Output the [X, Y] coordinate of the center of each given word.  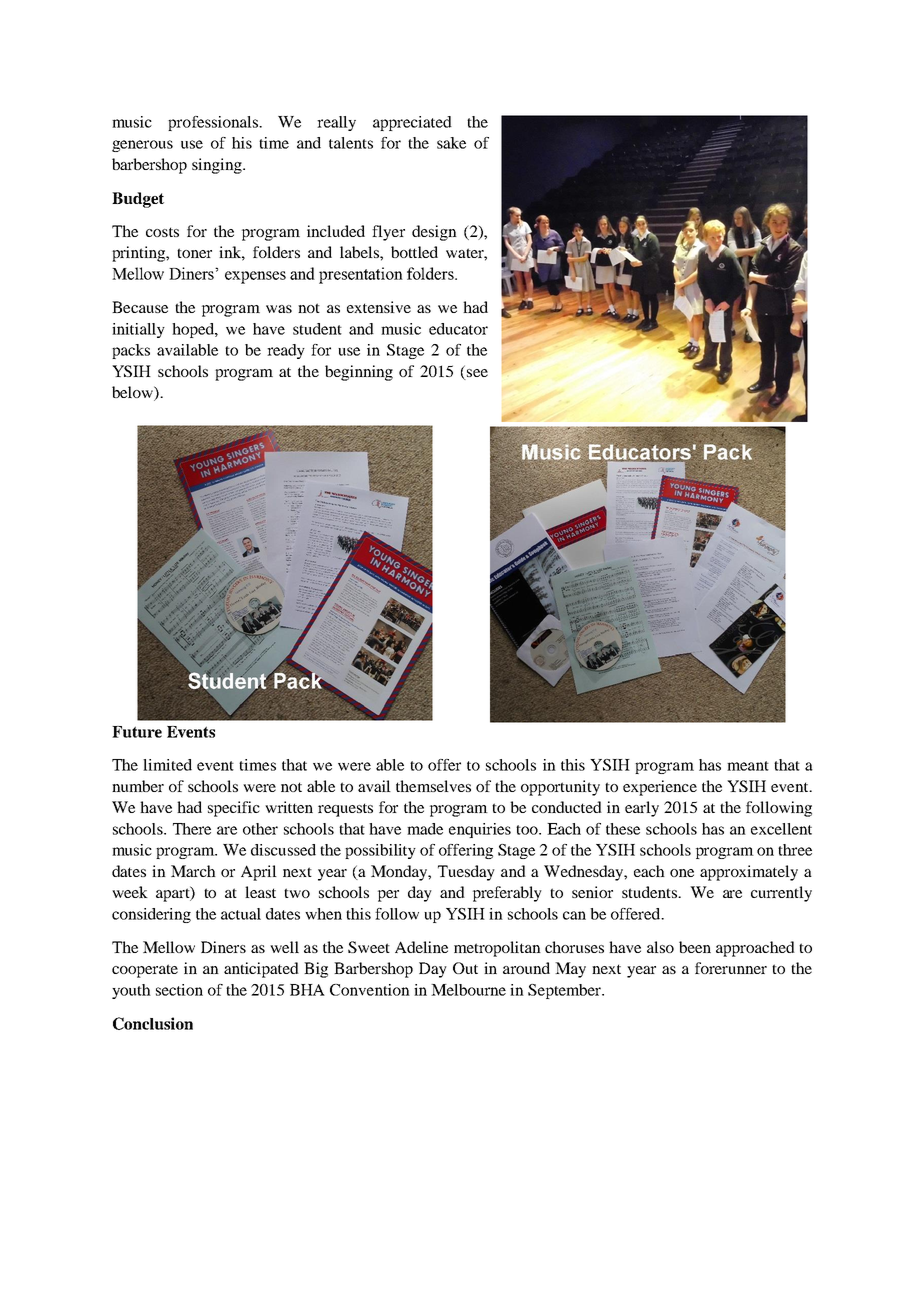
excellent [781, 829]
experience [660, 788]
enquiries [480, 830]
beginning [359, 373]
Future [137, 732]
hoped [194, 330]
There [192, 829]
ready [286, 351]
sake [451, 143]
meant [748, 766]
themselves [433, 786]
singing [218, 166]
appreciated [412, 123]
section [179, 990]
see [477, 373]
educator [458, 329]
